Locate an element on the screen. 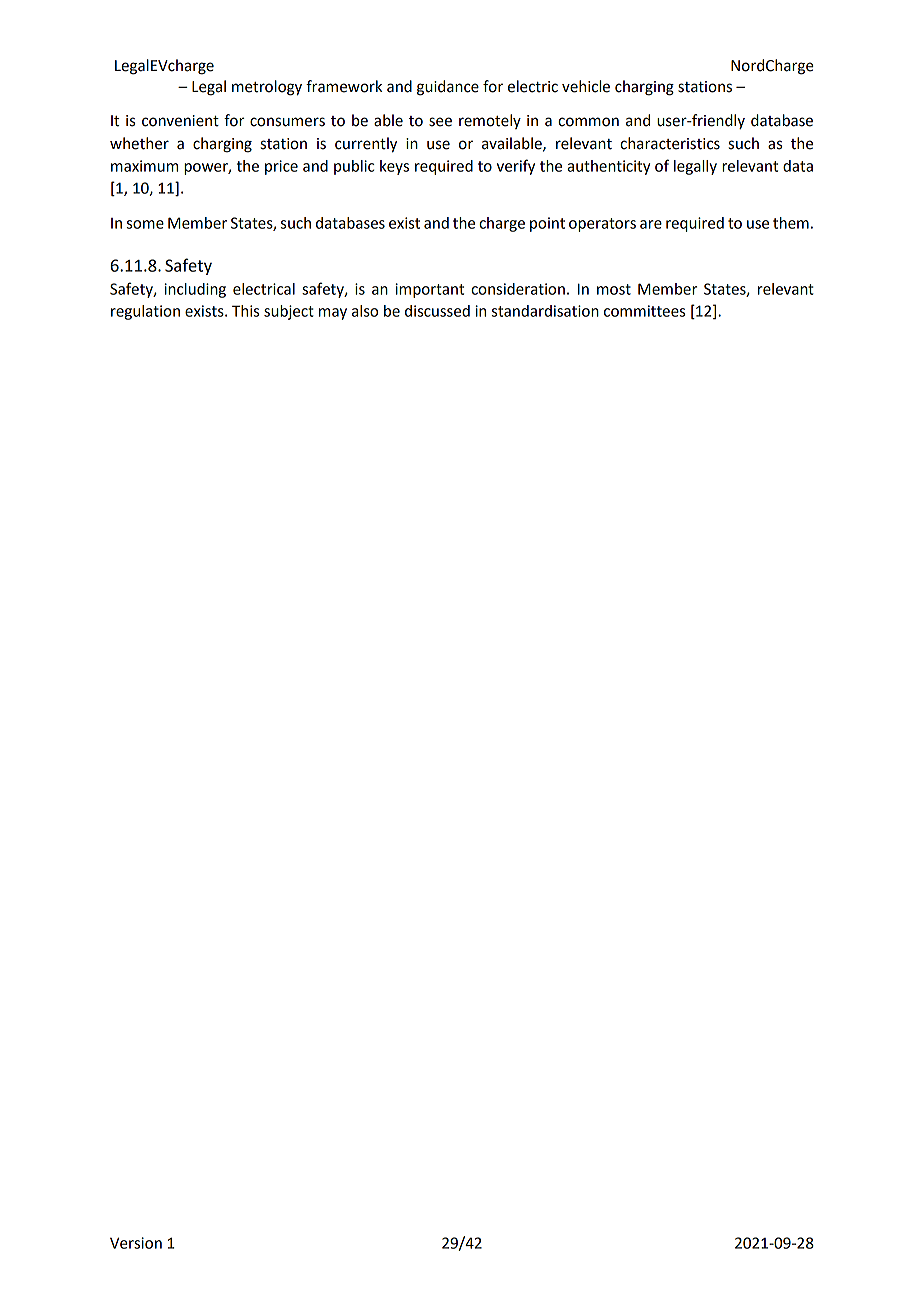 Image resolution: width=924 pixels, height=1308 pixels. convenient is located at coordinates (180, 121).
